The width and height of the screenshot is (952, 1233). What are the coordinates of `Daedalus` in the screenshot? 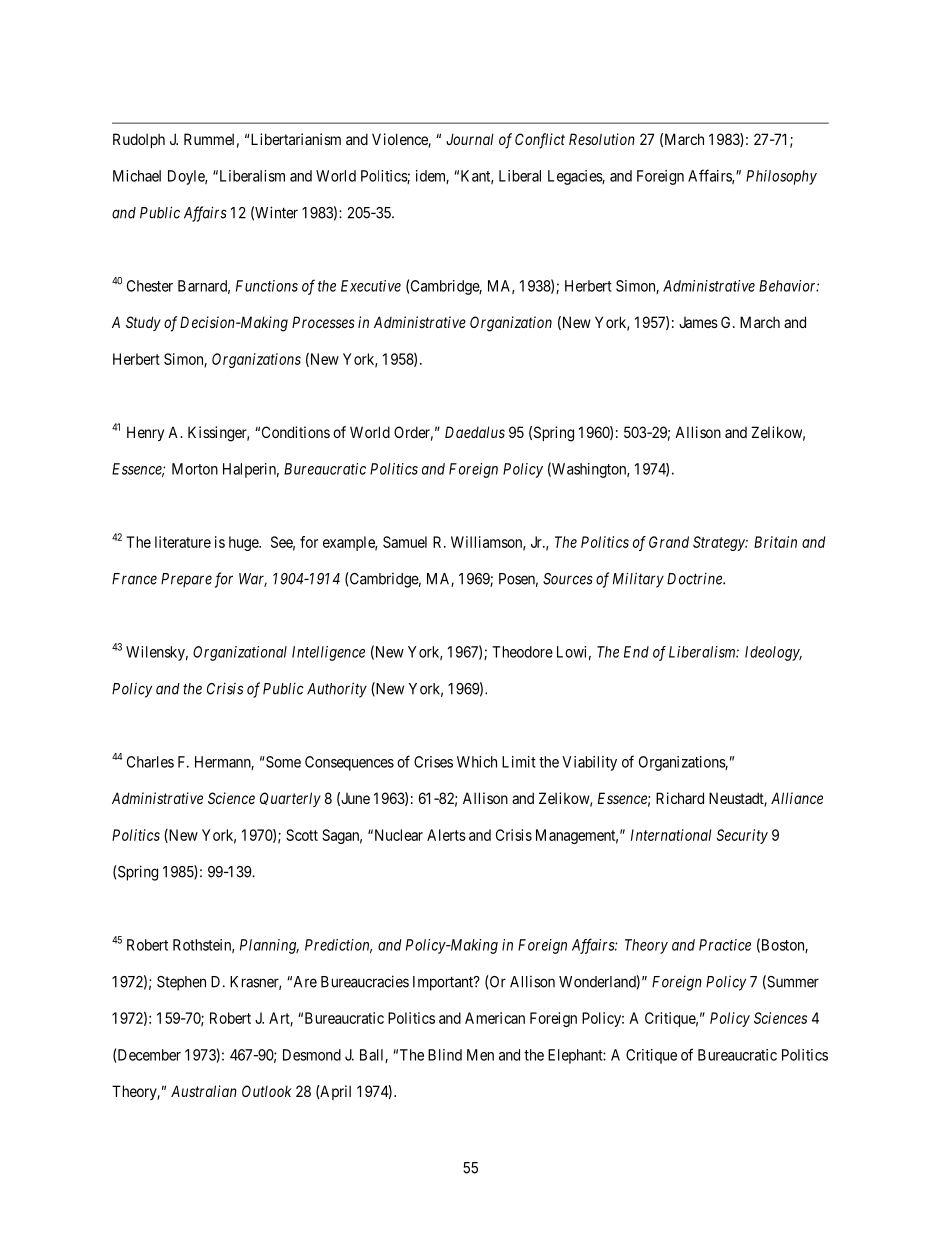 It's located at (475, 432).
